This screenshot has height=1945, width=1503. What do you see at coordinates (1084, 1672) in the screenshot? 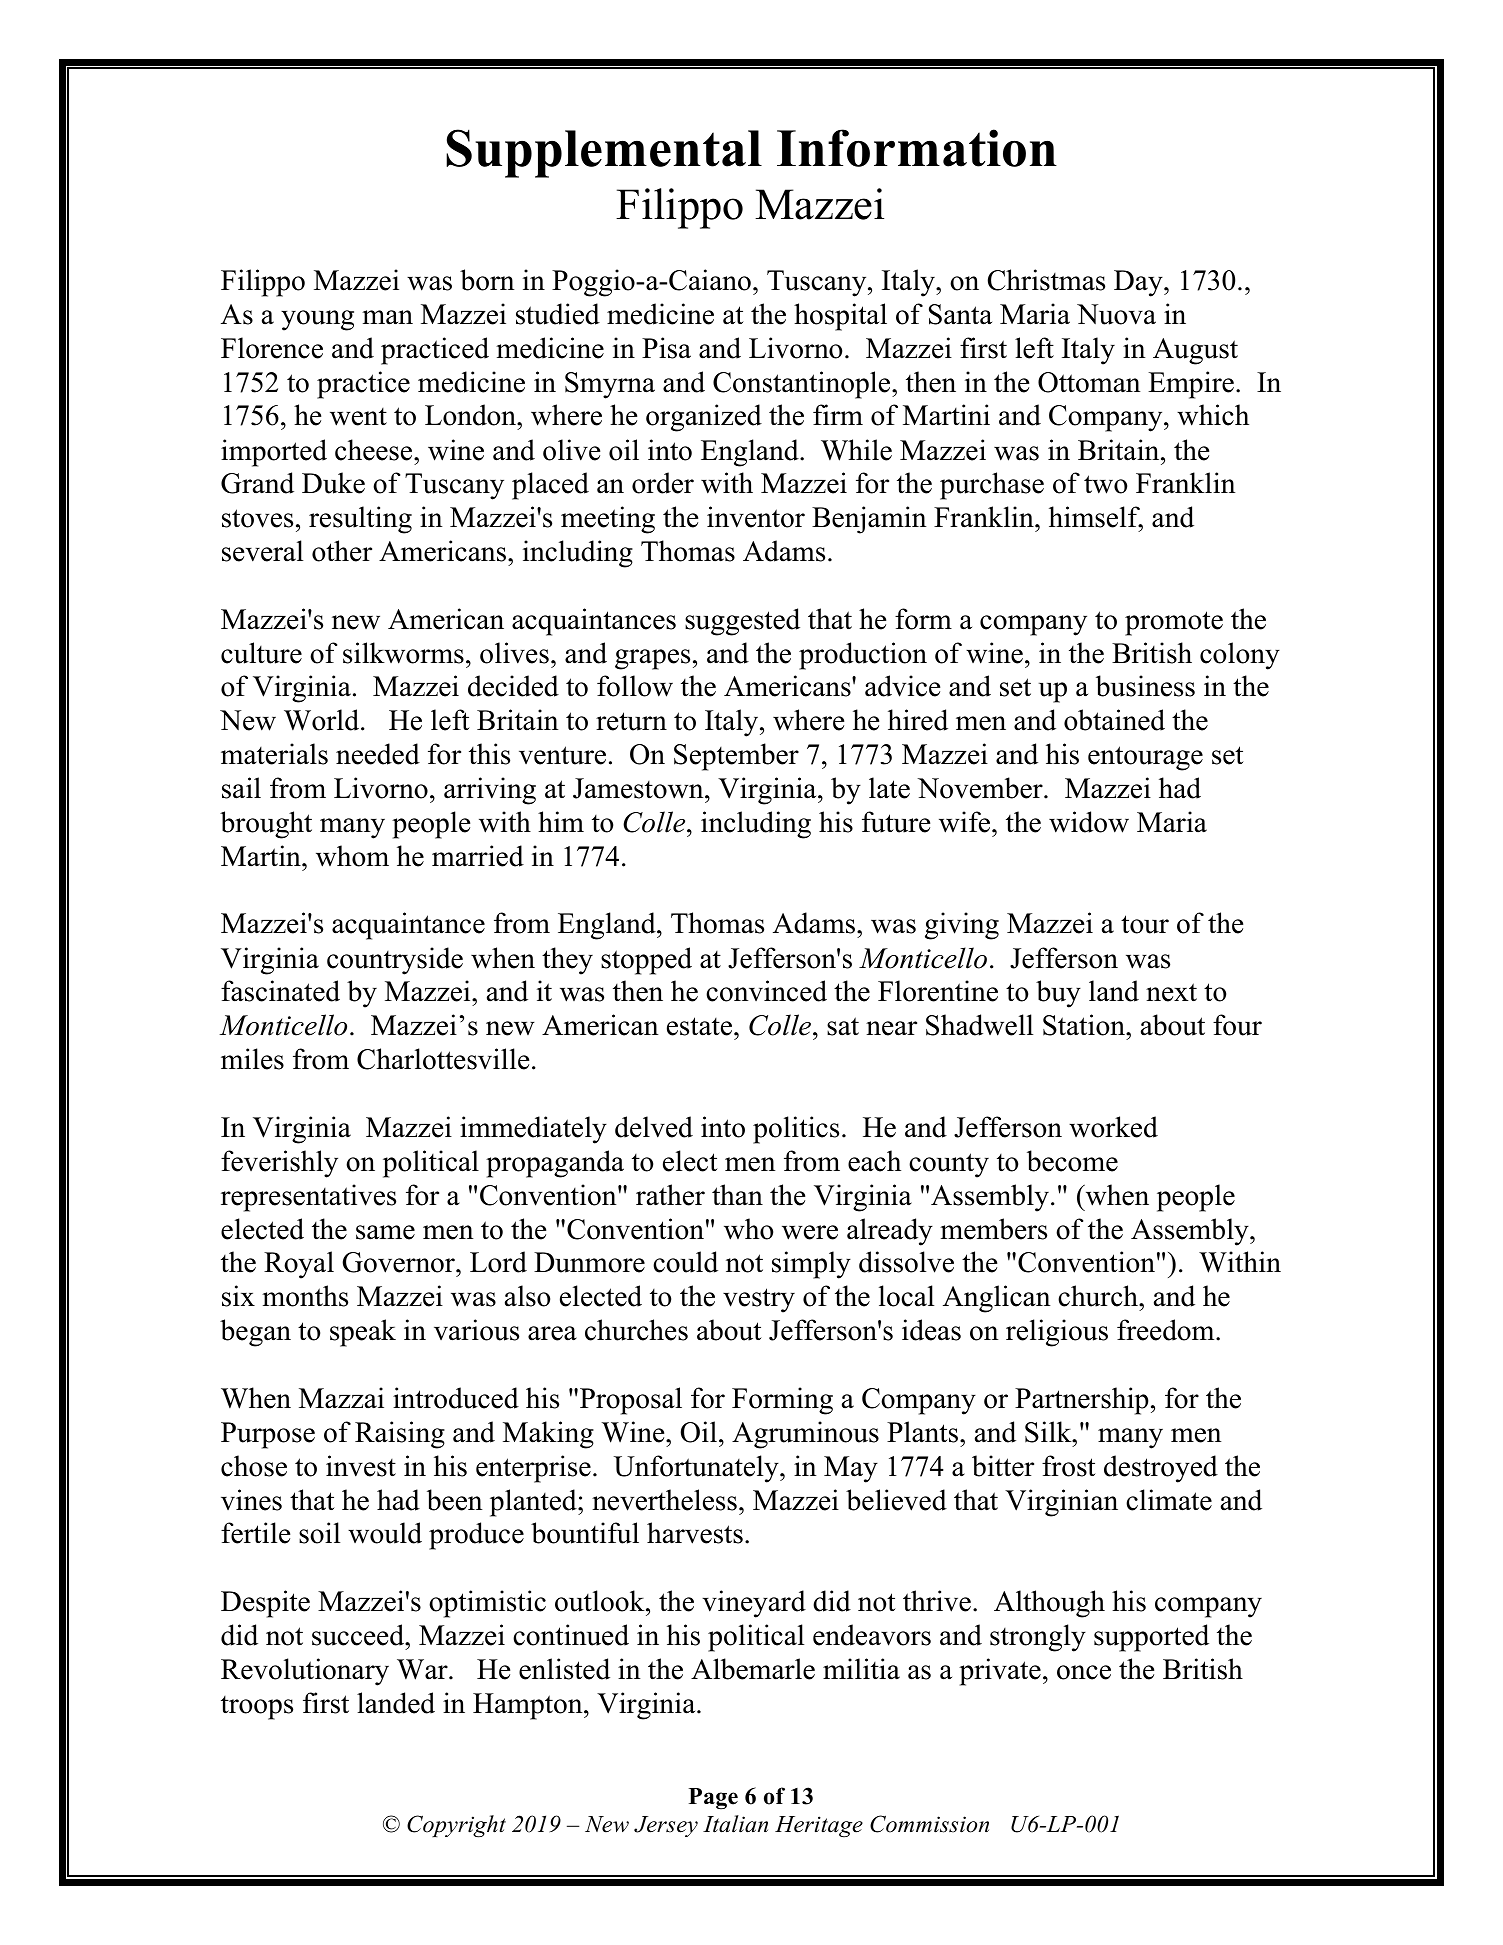
I see `once` at bounding box center [1084, 1672].
